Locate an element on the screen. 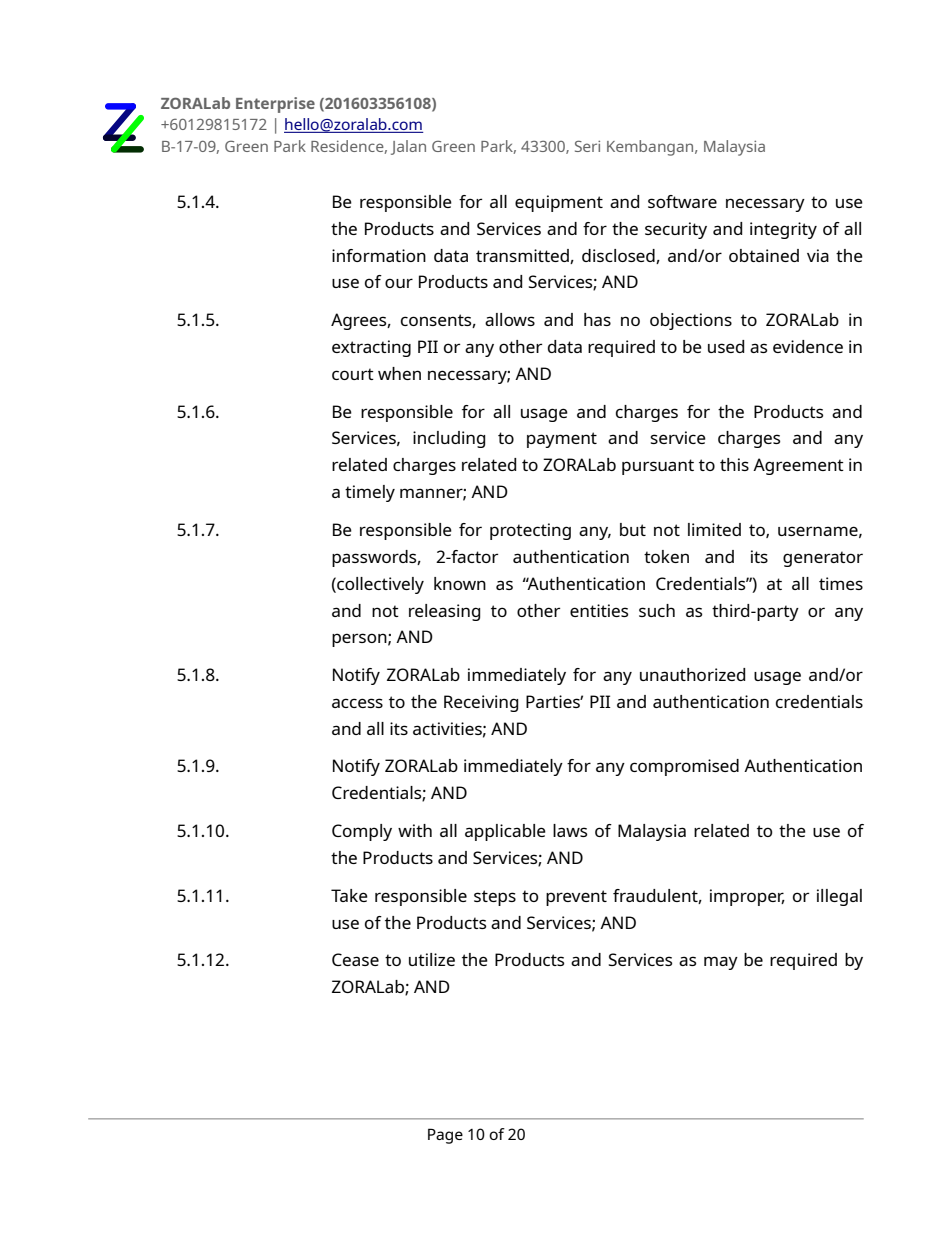 This screenshot has height=1233, width=952. Jalan is located at coordinates (408, 147).
